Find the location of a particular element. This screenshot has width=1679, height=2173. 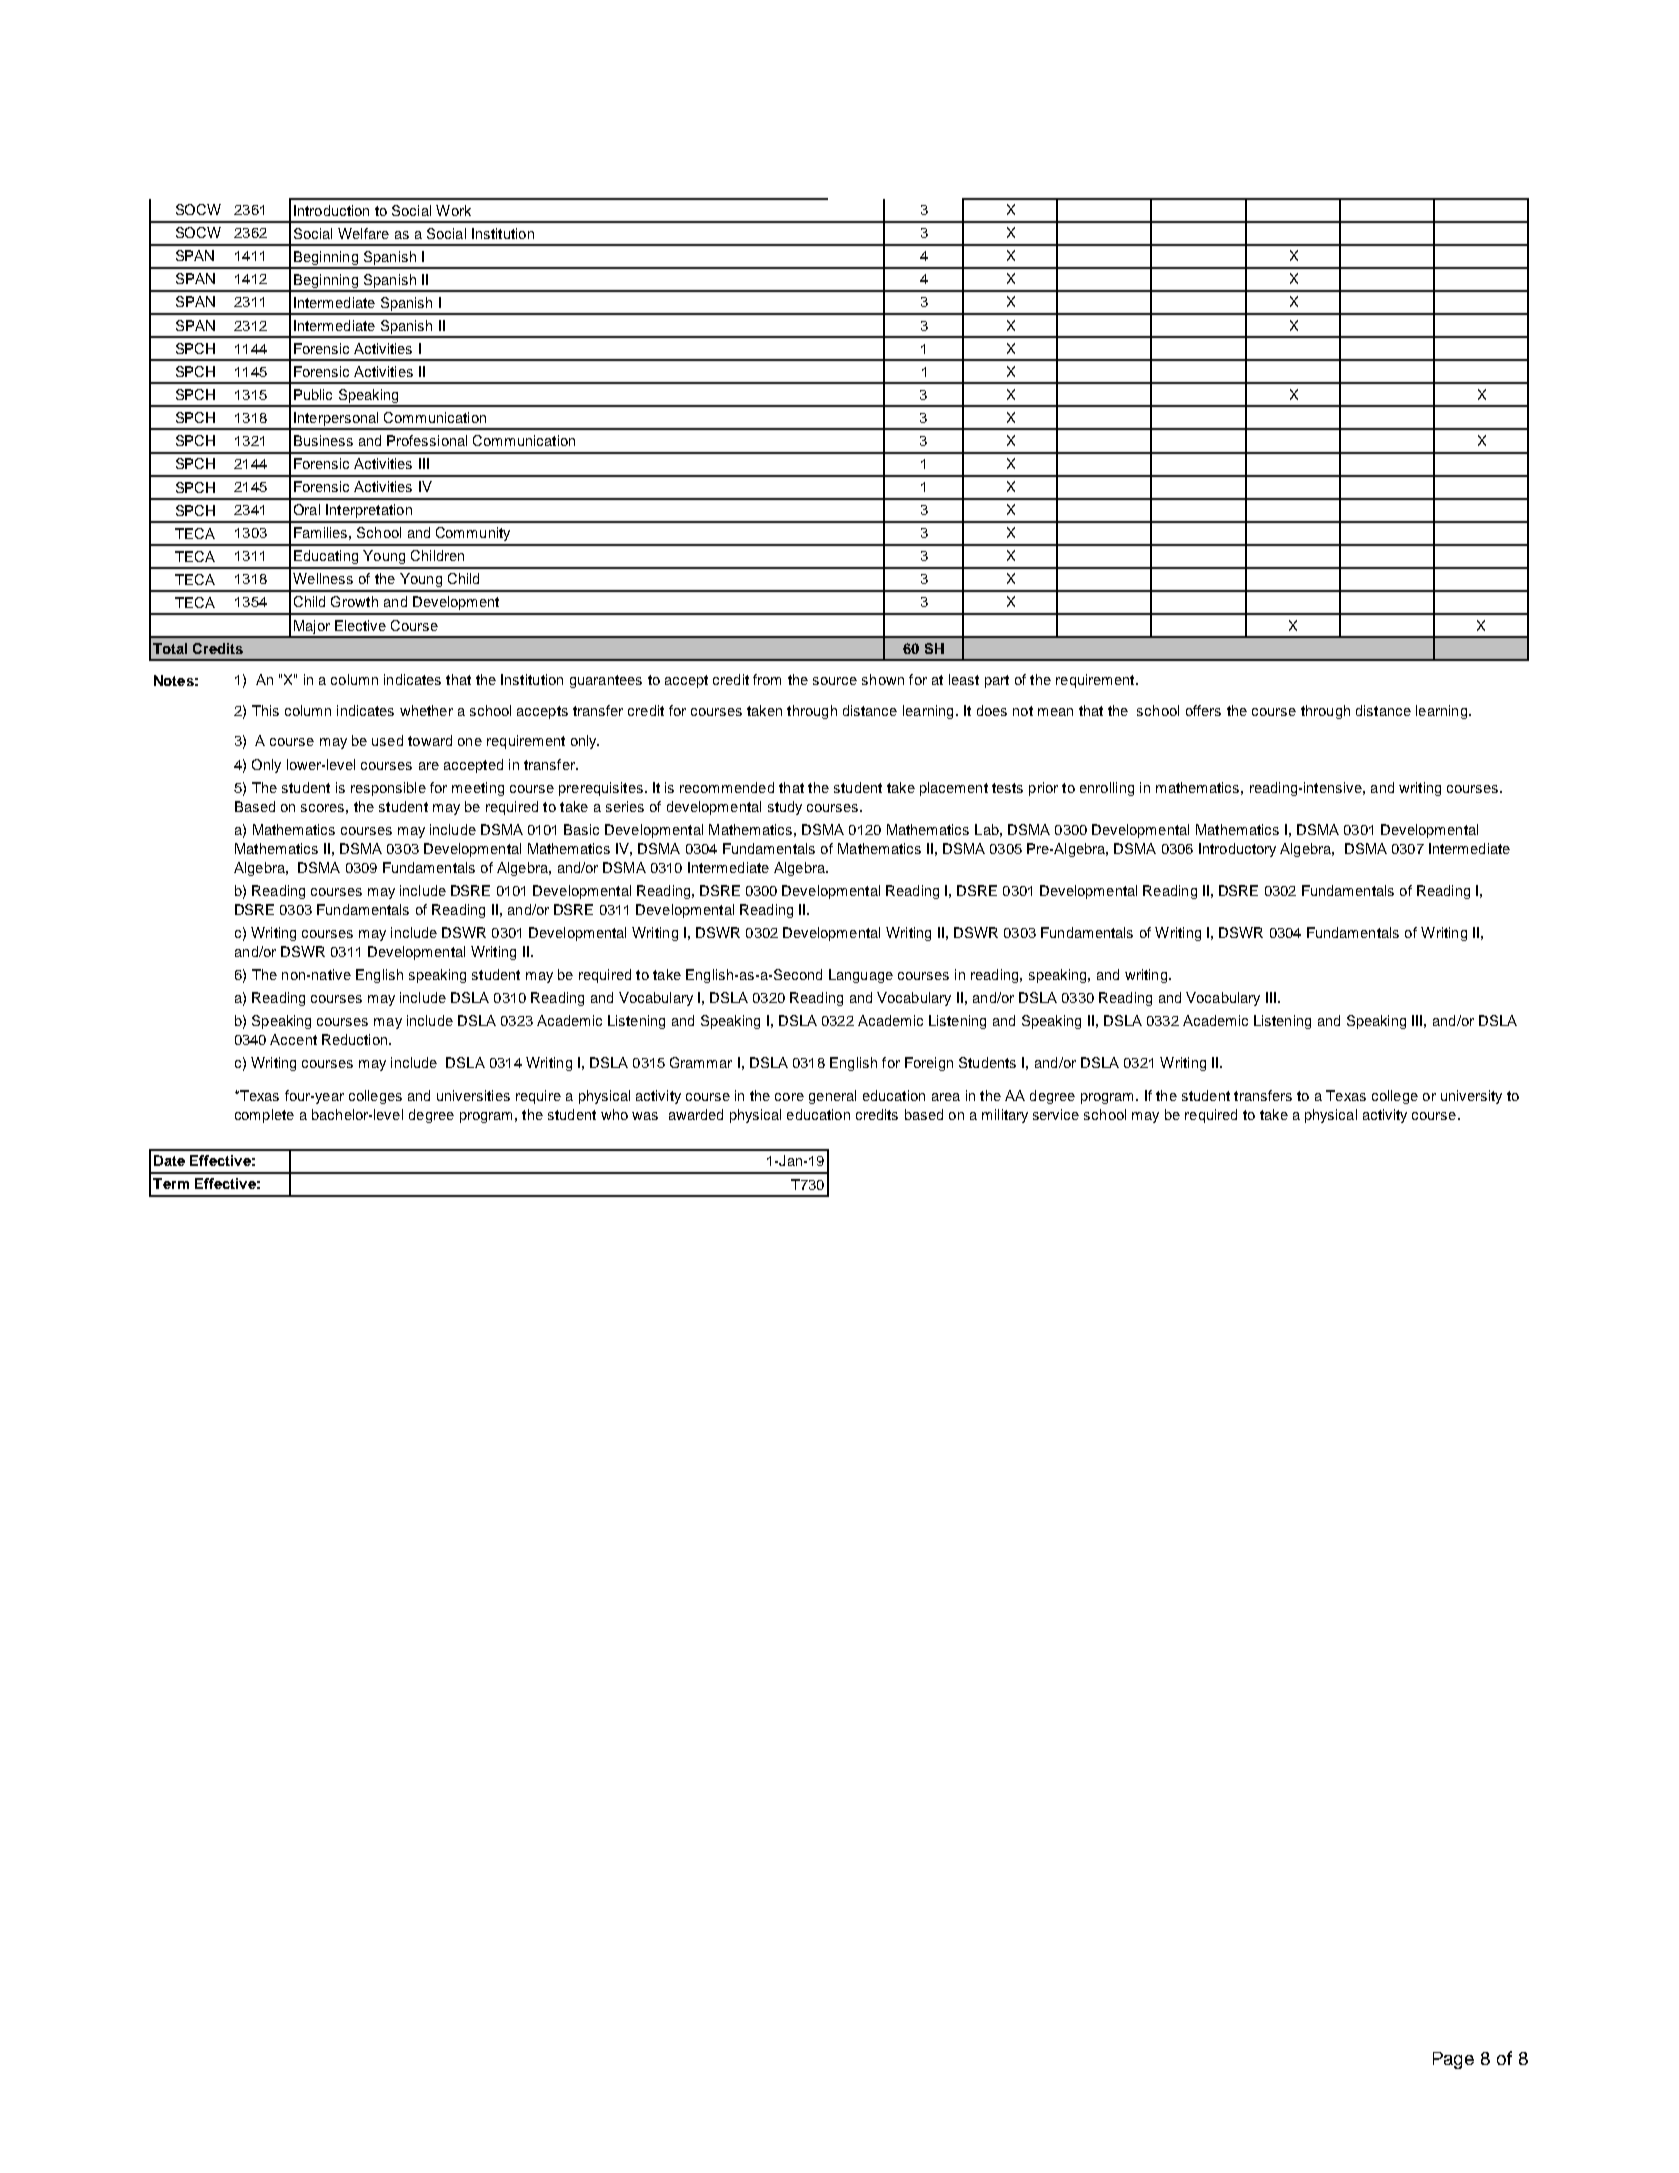

Work is located at coordinates (453, 210).
